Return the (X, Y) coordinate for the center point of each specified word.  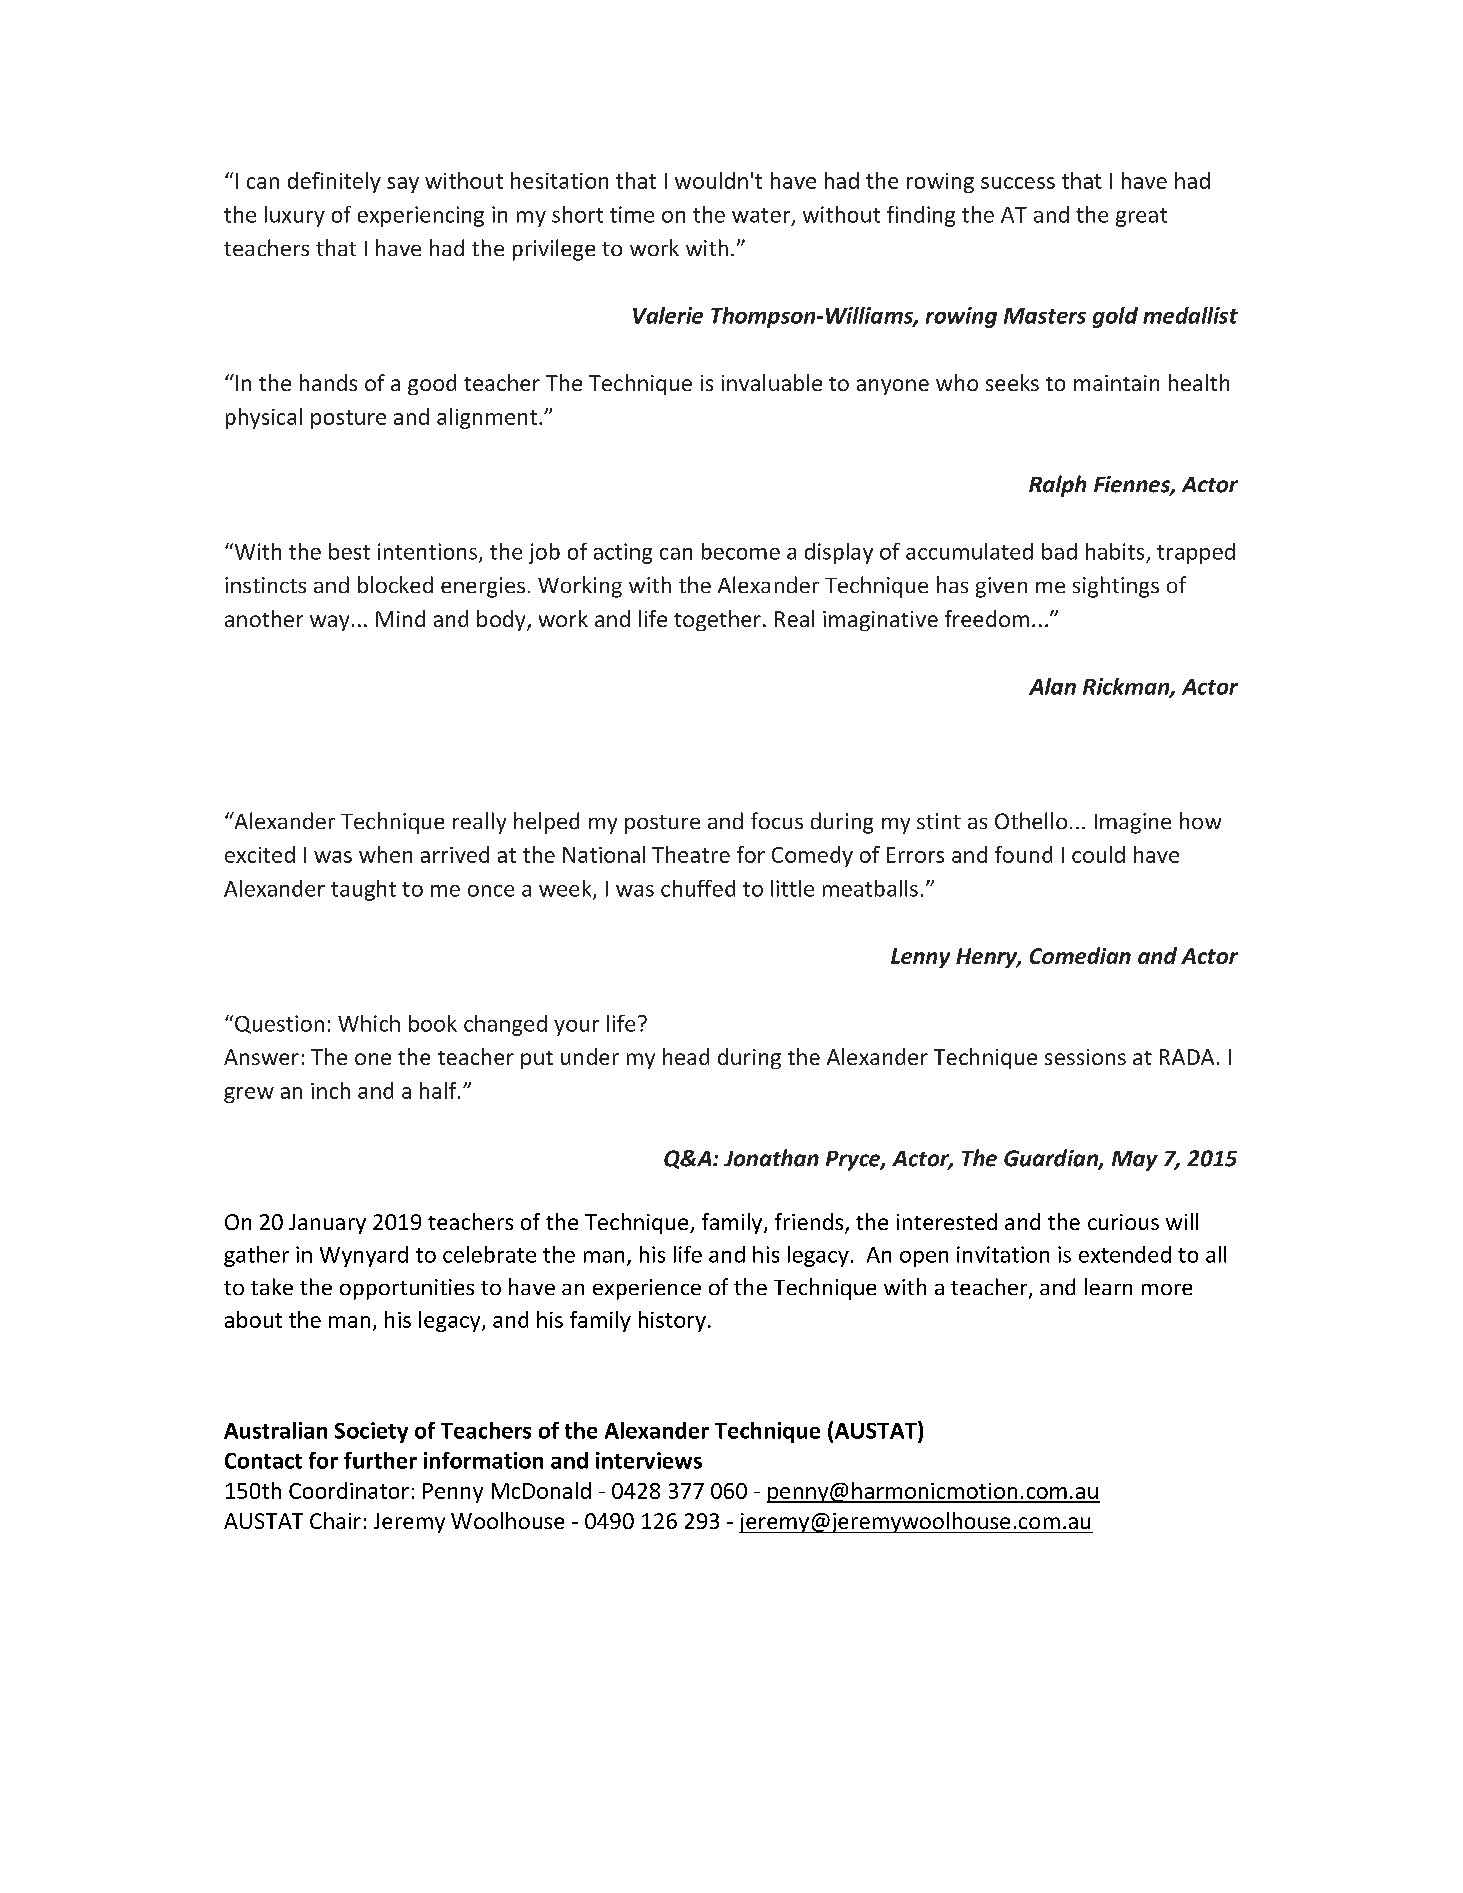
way (329, 623)
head (686, 1056)
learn (1108, 1286)
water (762, 216)
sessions (1085, 1057)
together (717, 620)
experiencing (421, 216)
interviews (649, 1460)
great (1141, 217)
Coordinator (349, 1490)
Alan (1052, 686)
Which (369, 1023)
